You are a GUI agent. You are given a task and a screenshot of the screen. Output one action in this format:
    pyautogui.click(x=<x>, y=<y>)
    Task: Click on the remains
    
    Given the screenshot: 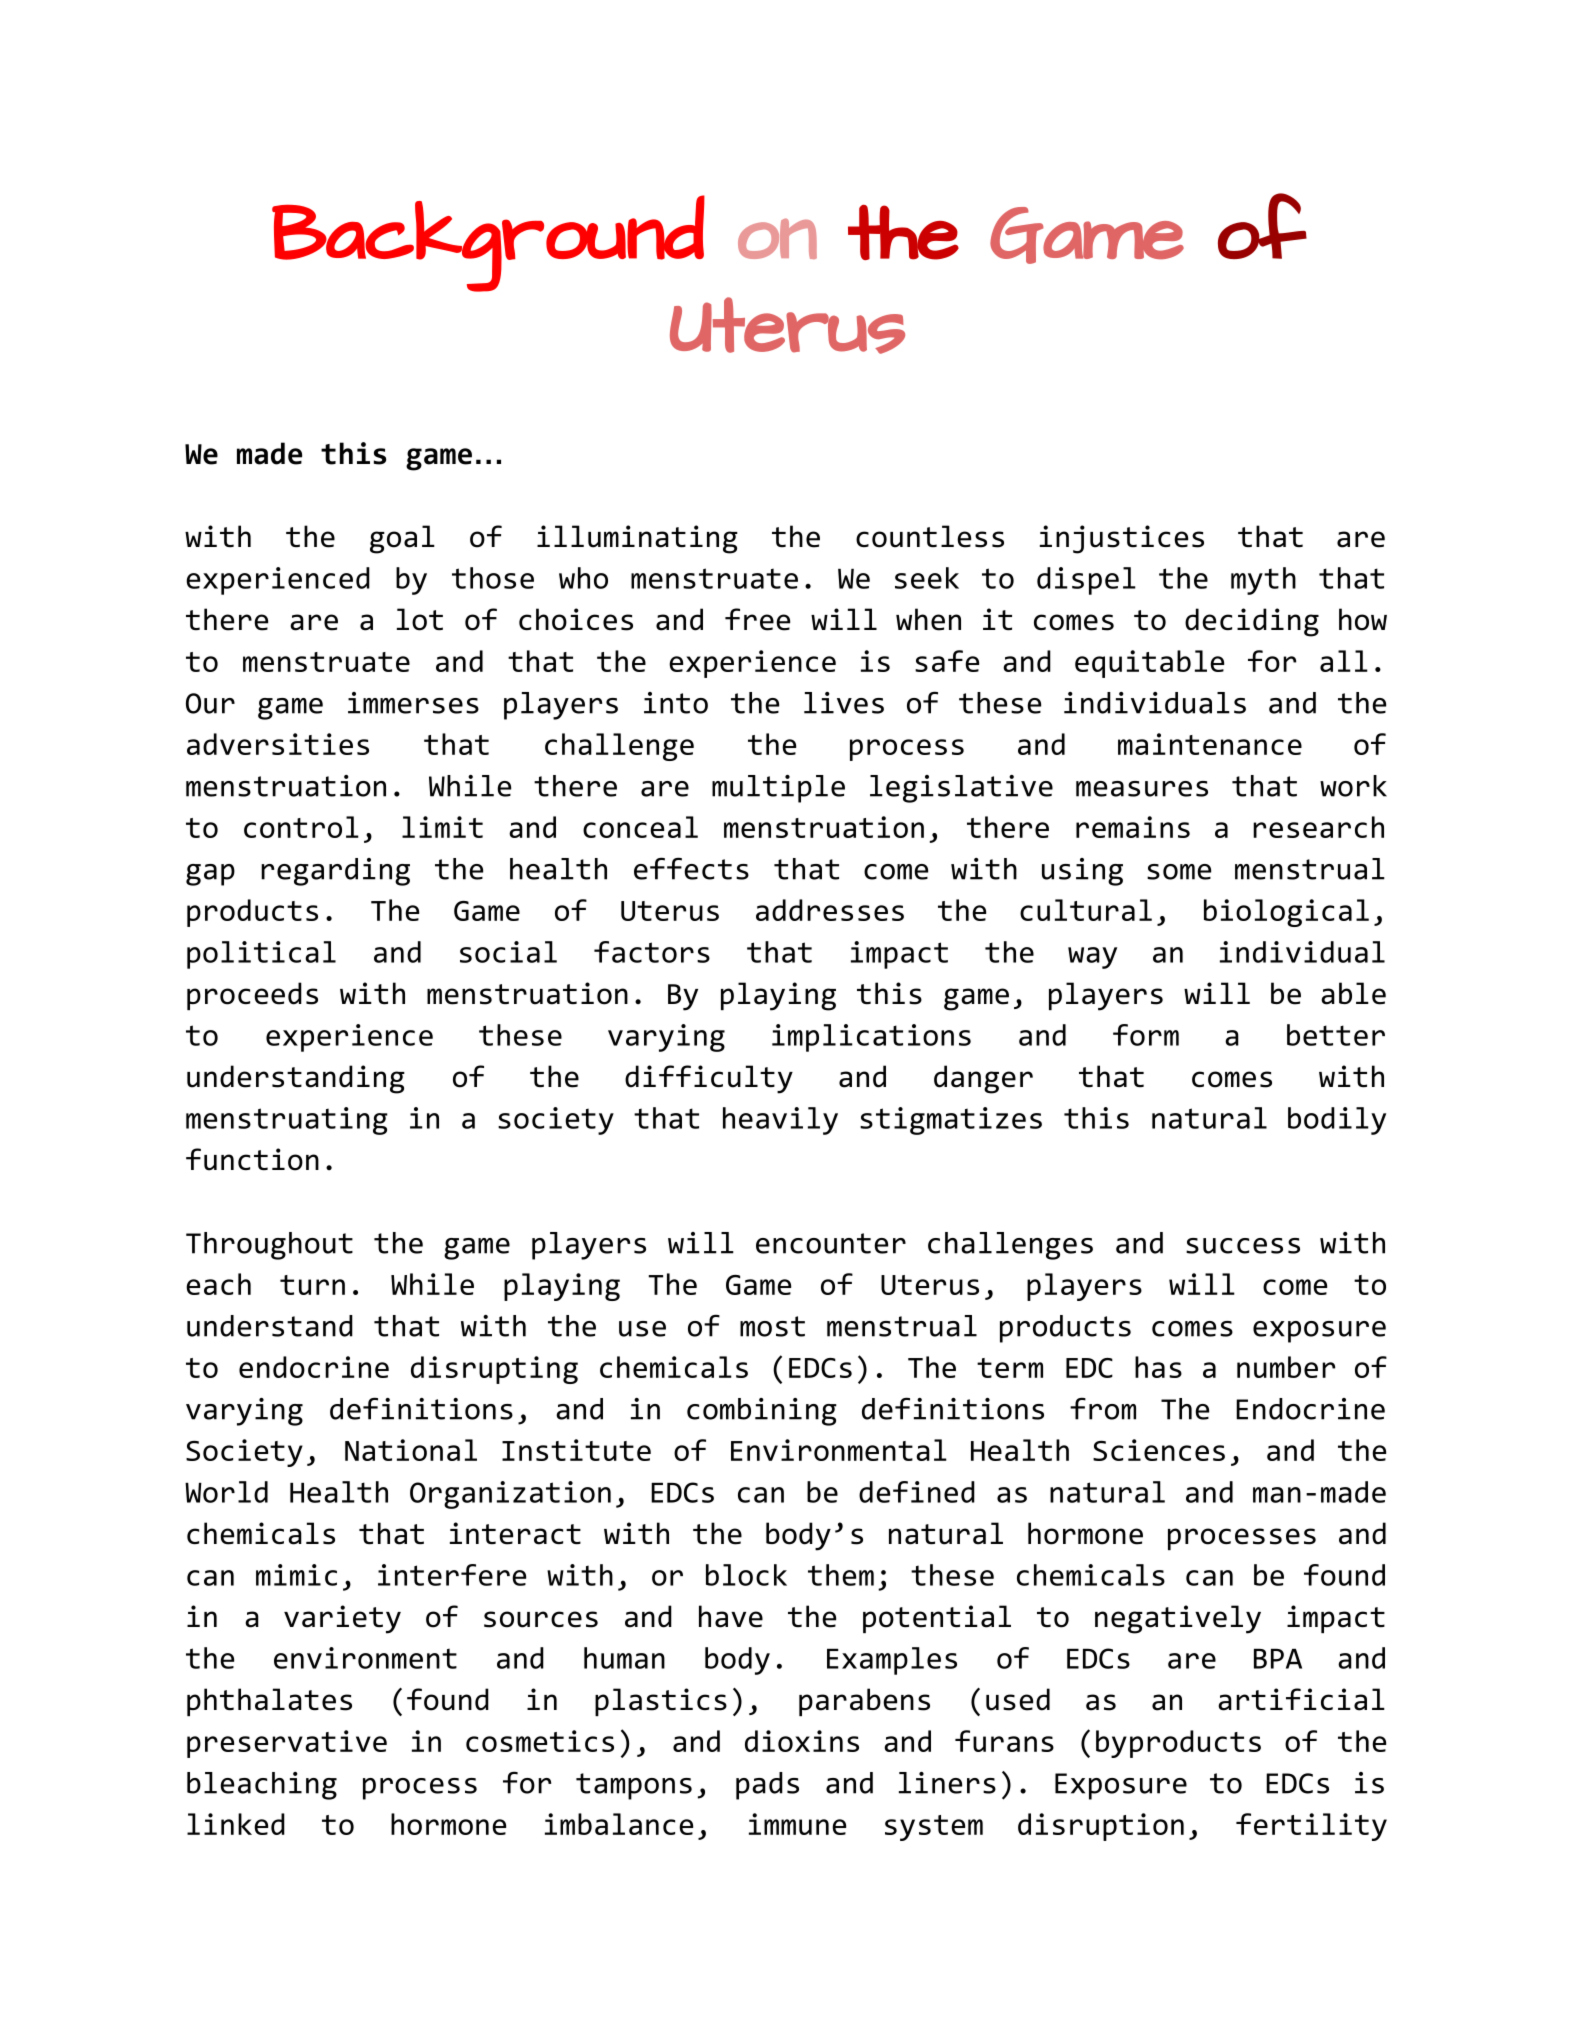 What is the action you would take?
    pyautogui.click(x=1133, y=827)
